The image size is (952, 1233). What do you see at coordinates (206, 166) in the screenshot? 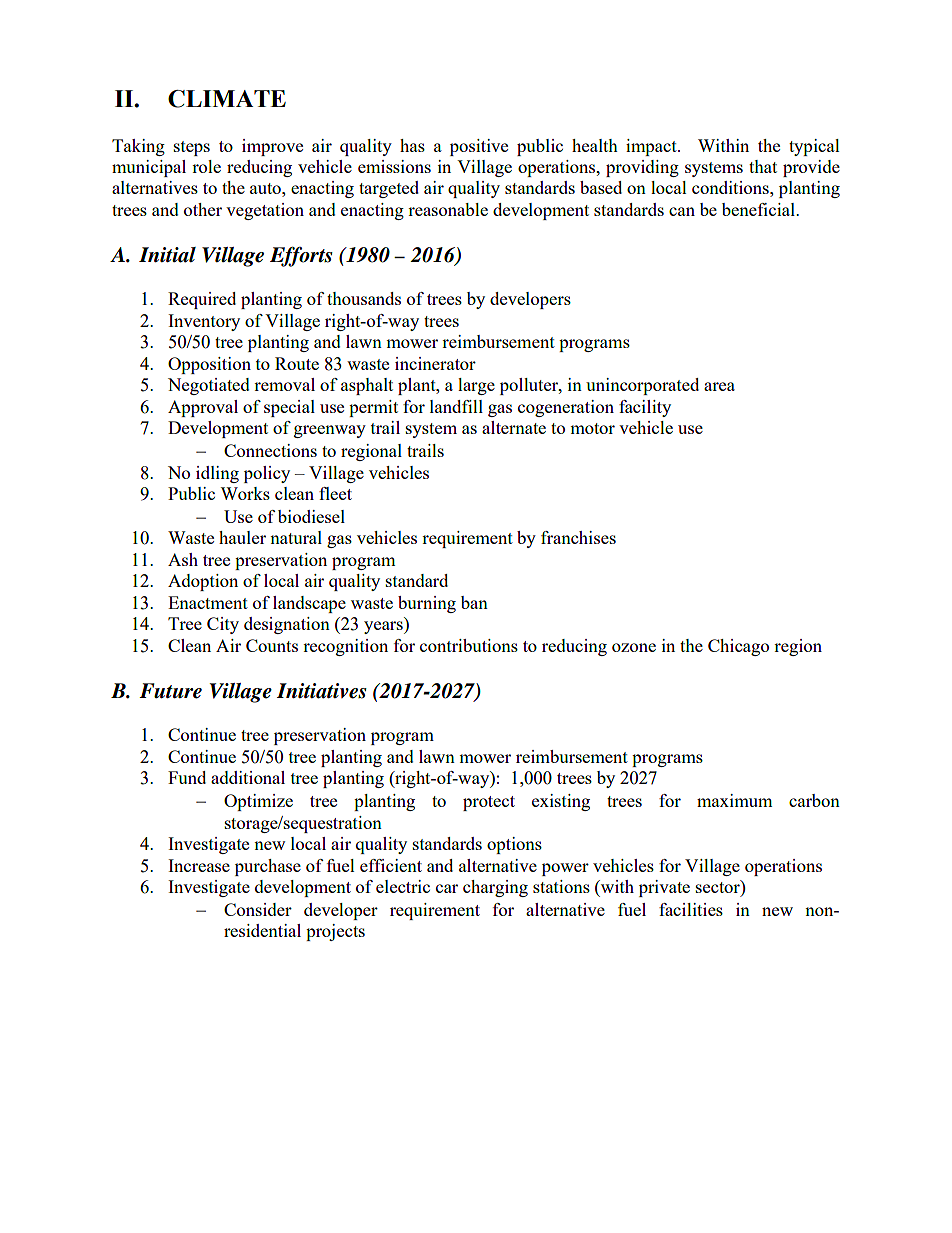
I see `role` at bounding box center [206, 166].
